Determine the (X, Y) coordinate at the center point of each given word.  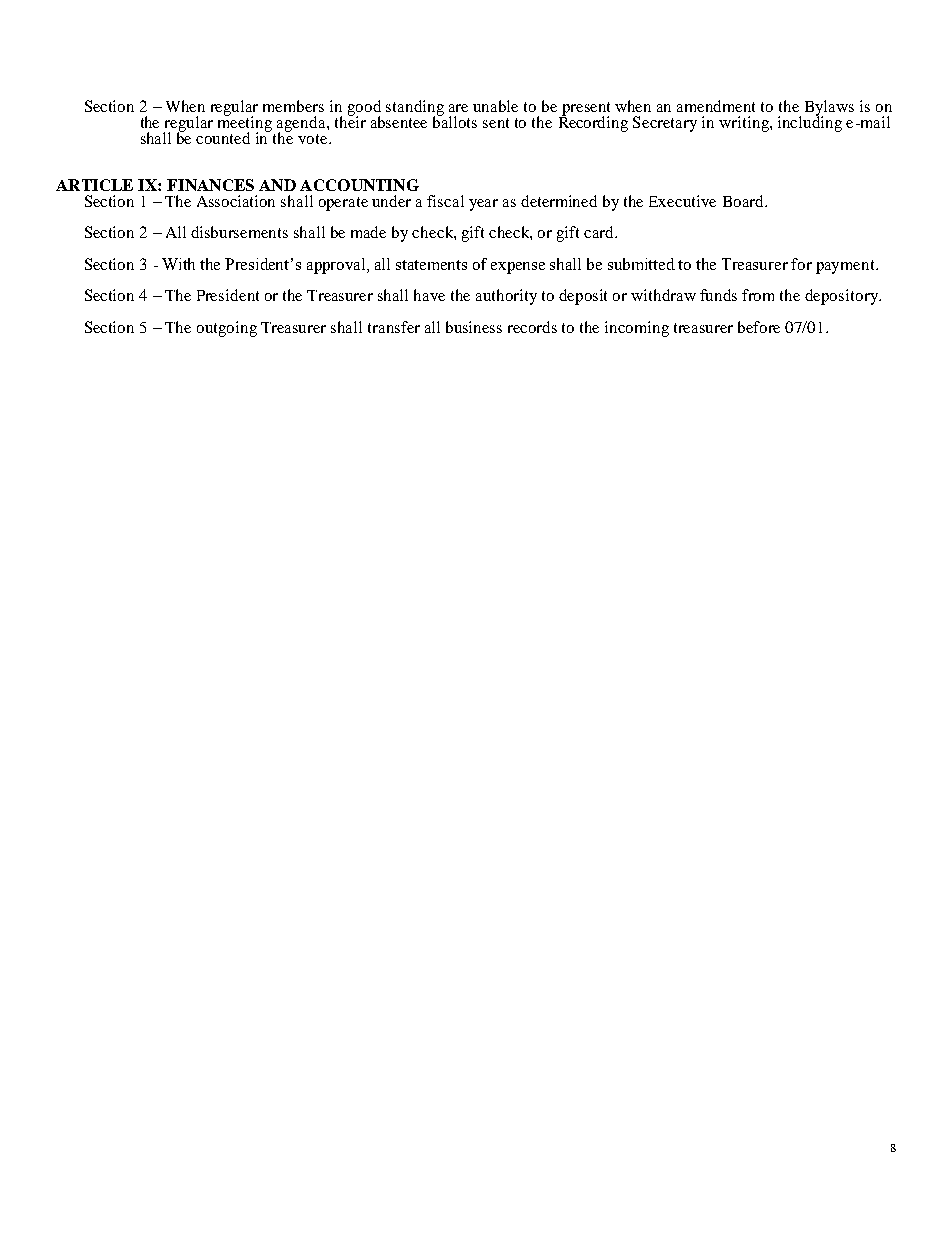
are (458, 108)
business (474, 327)
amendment (716, 106)
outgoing (227, 329)
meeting (245, 124)
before (759, 327)
